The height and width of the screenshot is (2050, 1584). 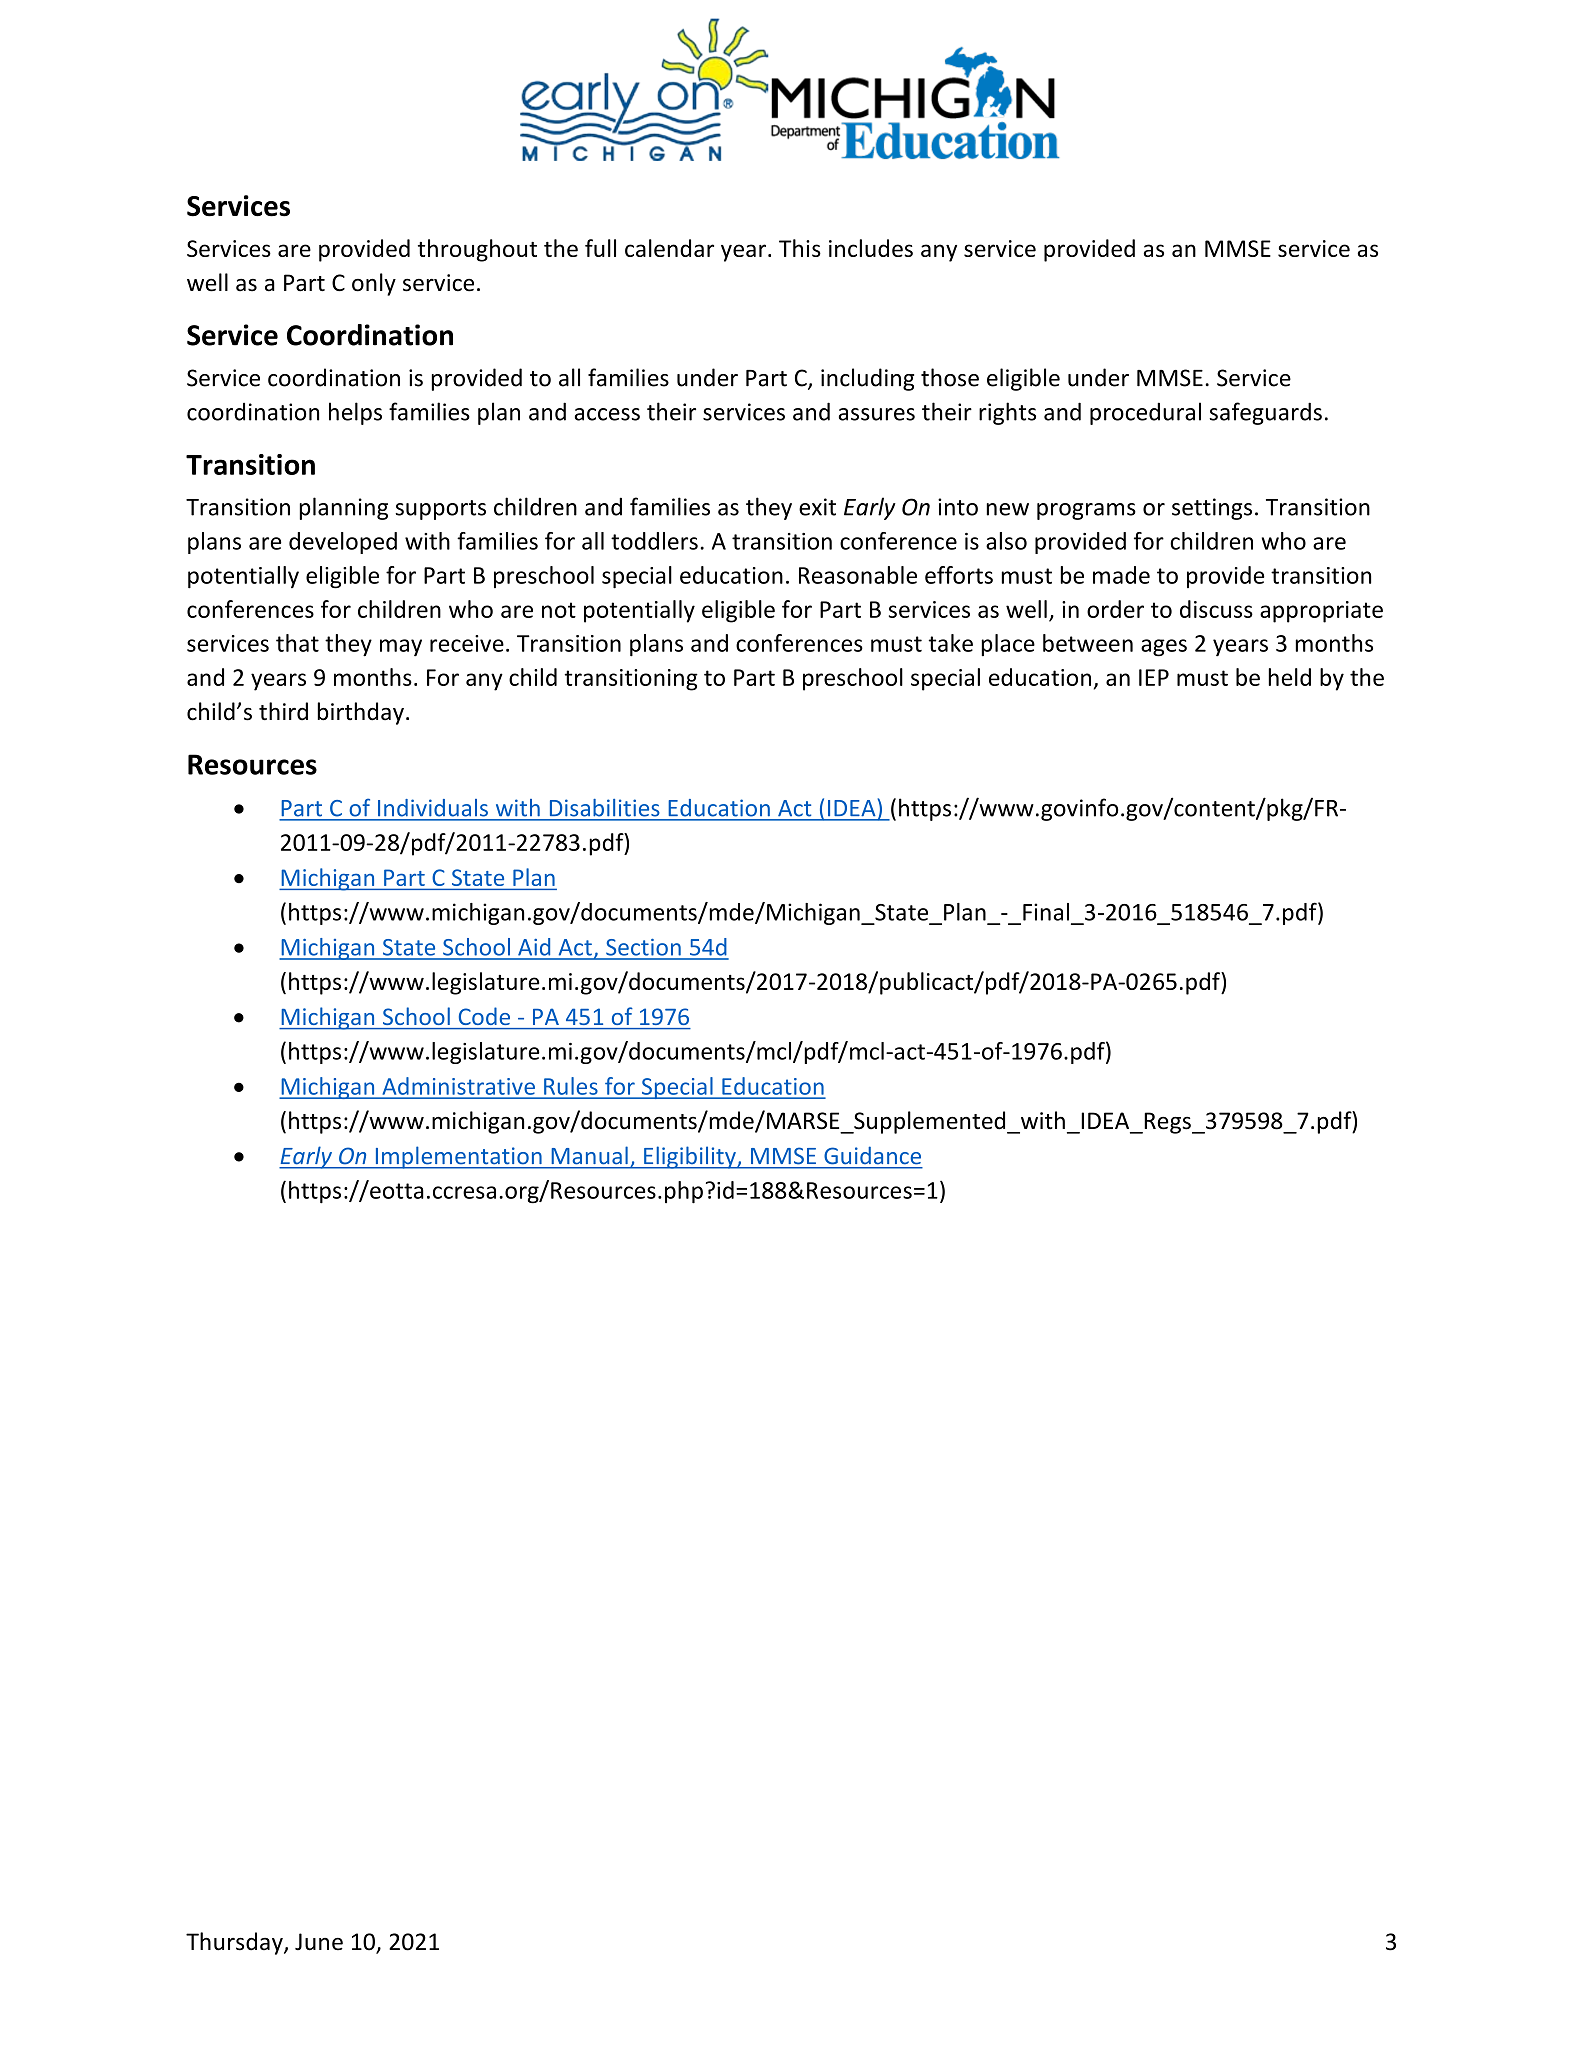 I want to click on only, so click(x=374, y=284).
